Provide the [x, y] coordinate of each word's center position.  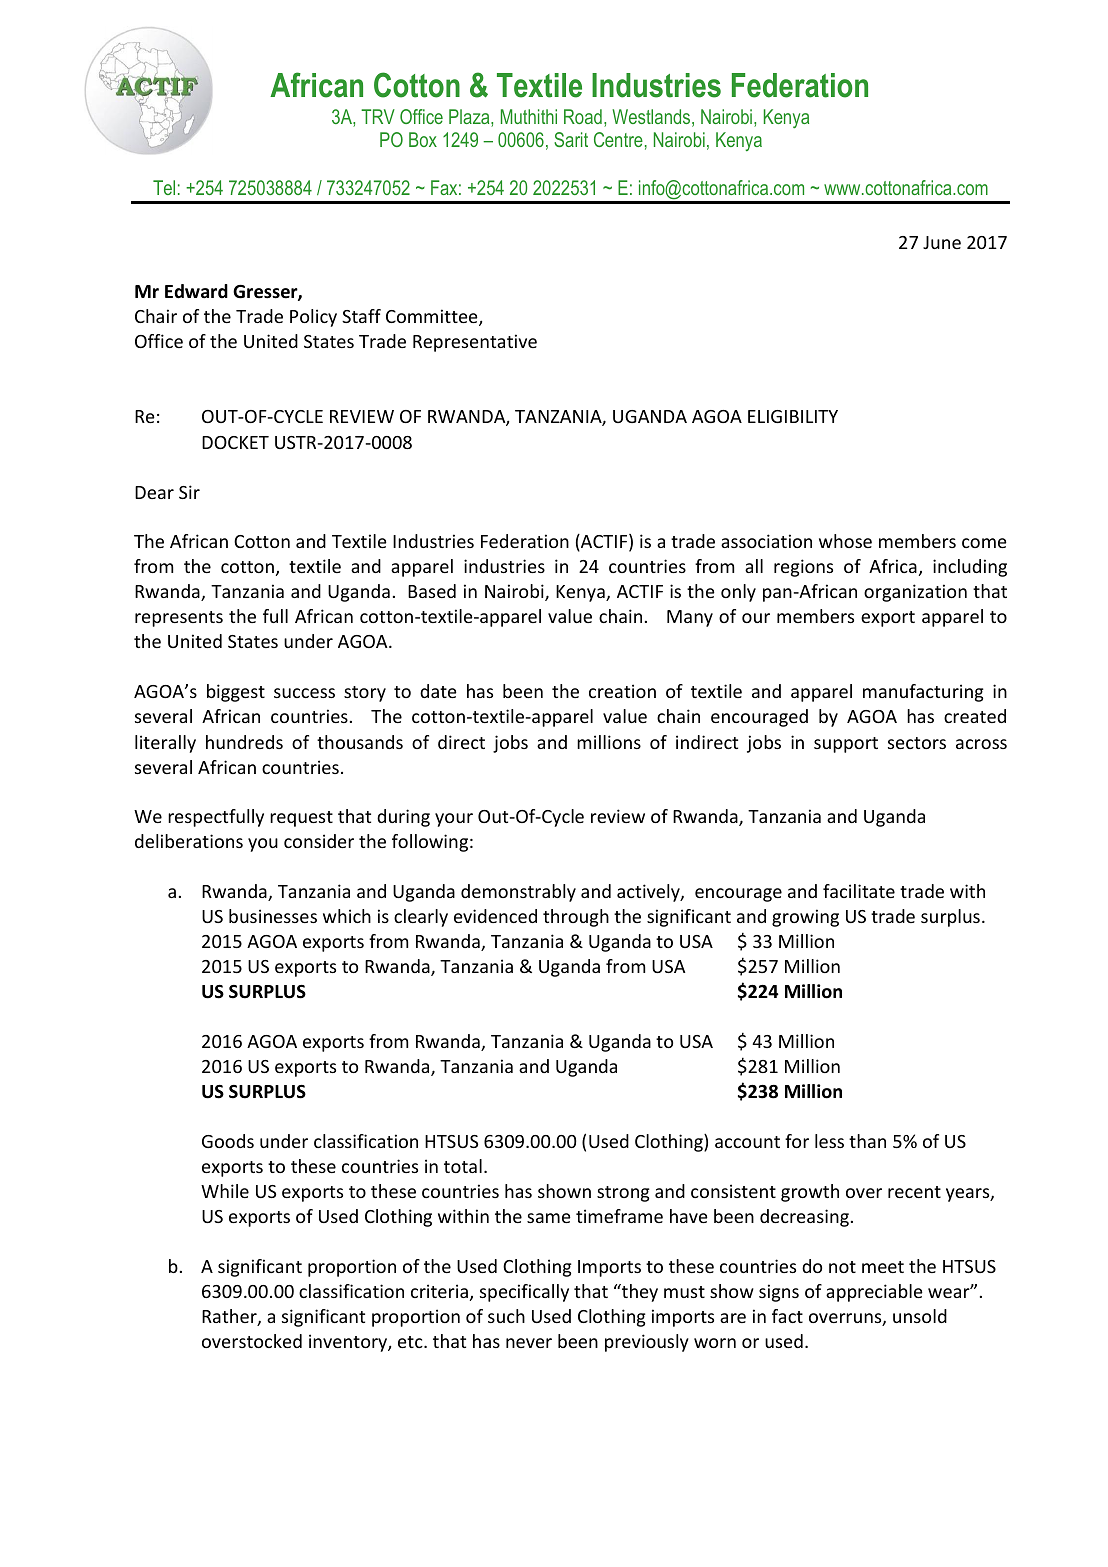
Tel [164, 187]
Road [583, 116]
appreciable [874, 1293]
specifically [524, 1293]
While [225, 1191]
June [942, 242]
